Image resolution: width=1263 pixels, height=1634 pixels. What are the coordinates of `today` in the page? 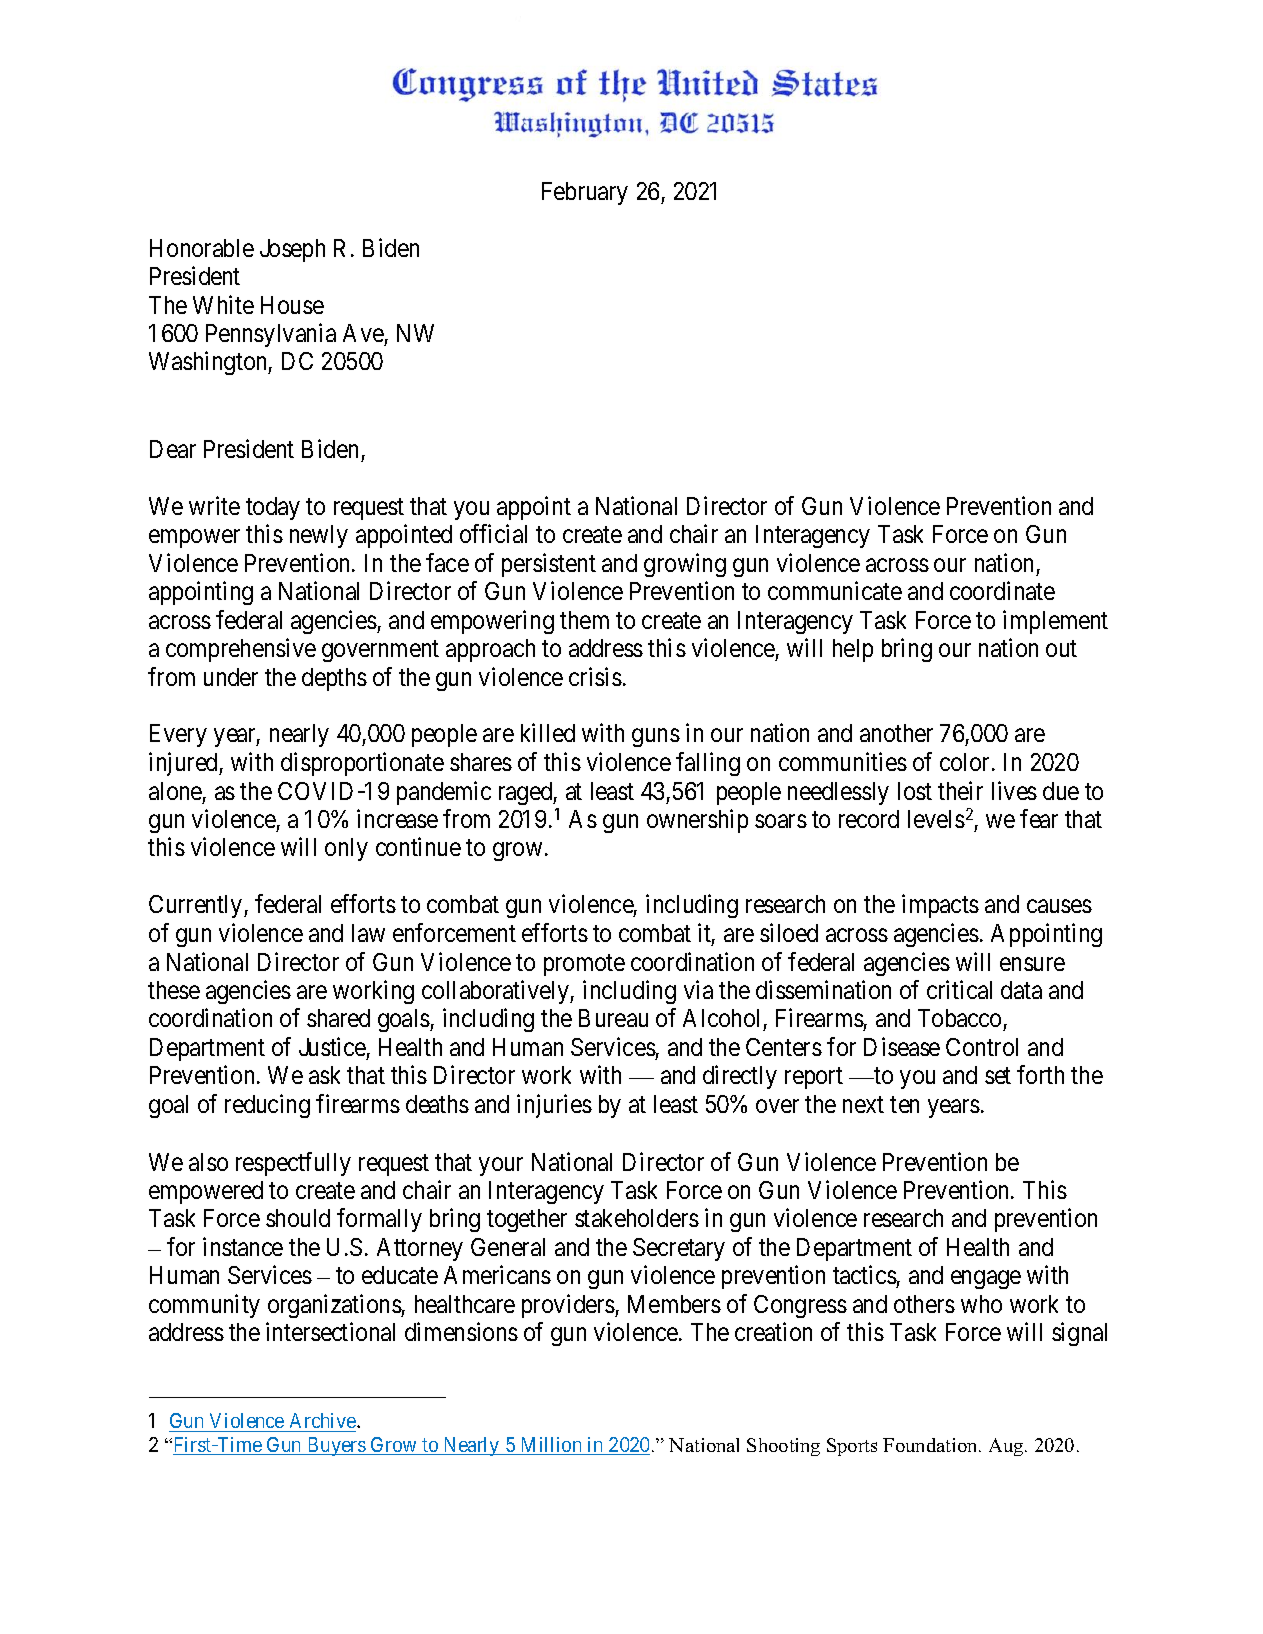 It's located at (273, 508).
